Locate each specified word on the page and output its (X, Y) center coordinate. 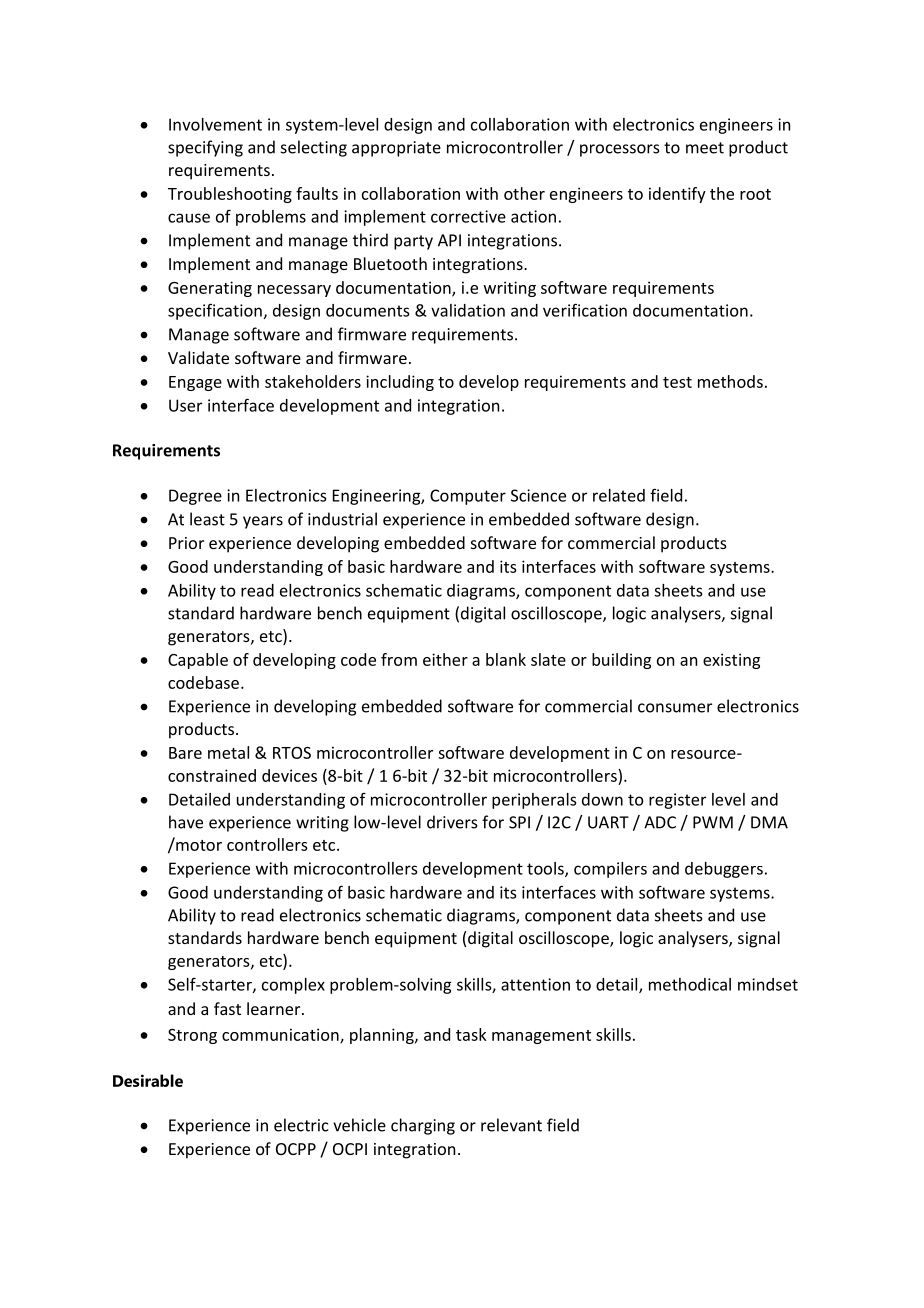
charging (423, 1126)
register (677, 801)
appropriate (396, 149)
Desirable (148, 1080)
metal (228, 752)
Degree (195, 497)
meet (705, 148)
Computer (468, 497)
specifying (205, 148)
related (619, 495)
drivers (452, 822)
